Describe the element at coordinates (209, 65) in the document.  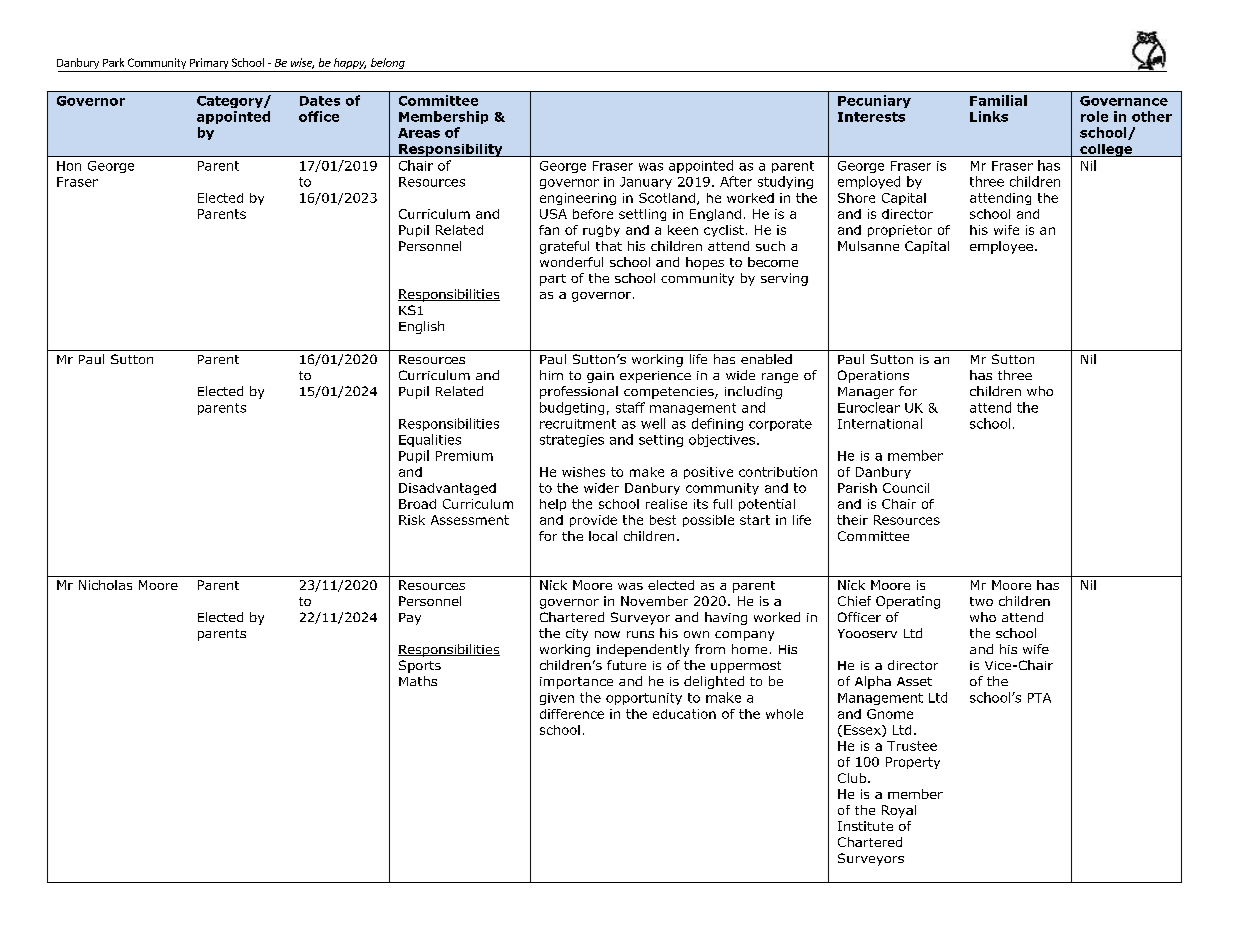
I see `Primary` at that location.
